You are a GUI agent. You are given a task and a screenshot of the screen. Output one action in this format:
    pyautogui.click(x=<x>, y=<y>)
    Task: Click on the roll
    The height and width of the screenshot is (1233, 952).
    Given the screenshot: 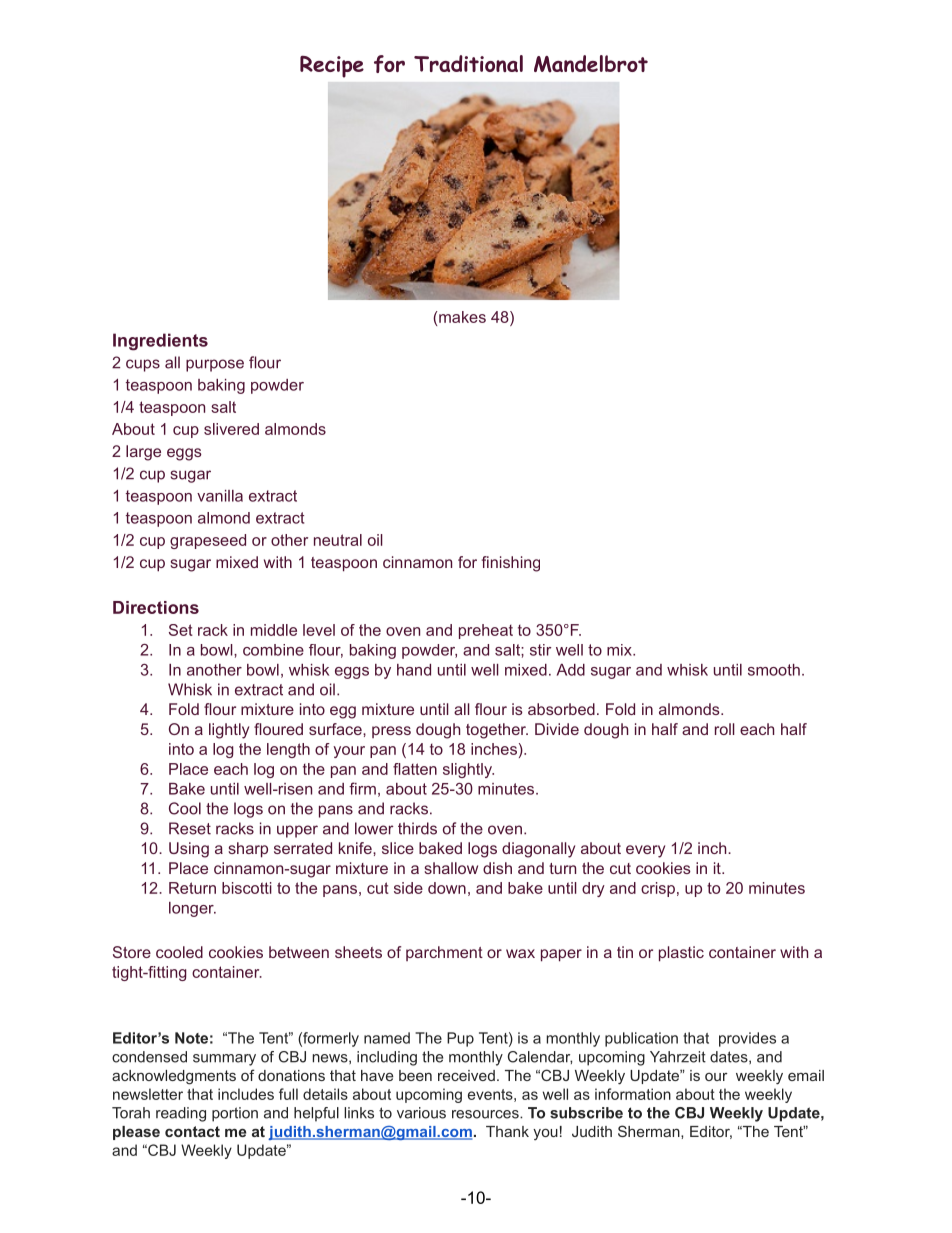 What is the action you would take?
    pyautogui.click(x=725, y=729)
